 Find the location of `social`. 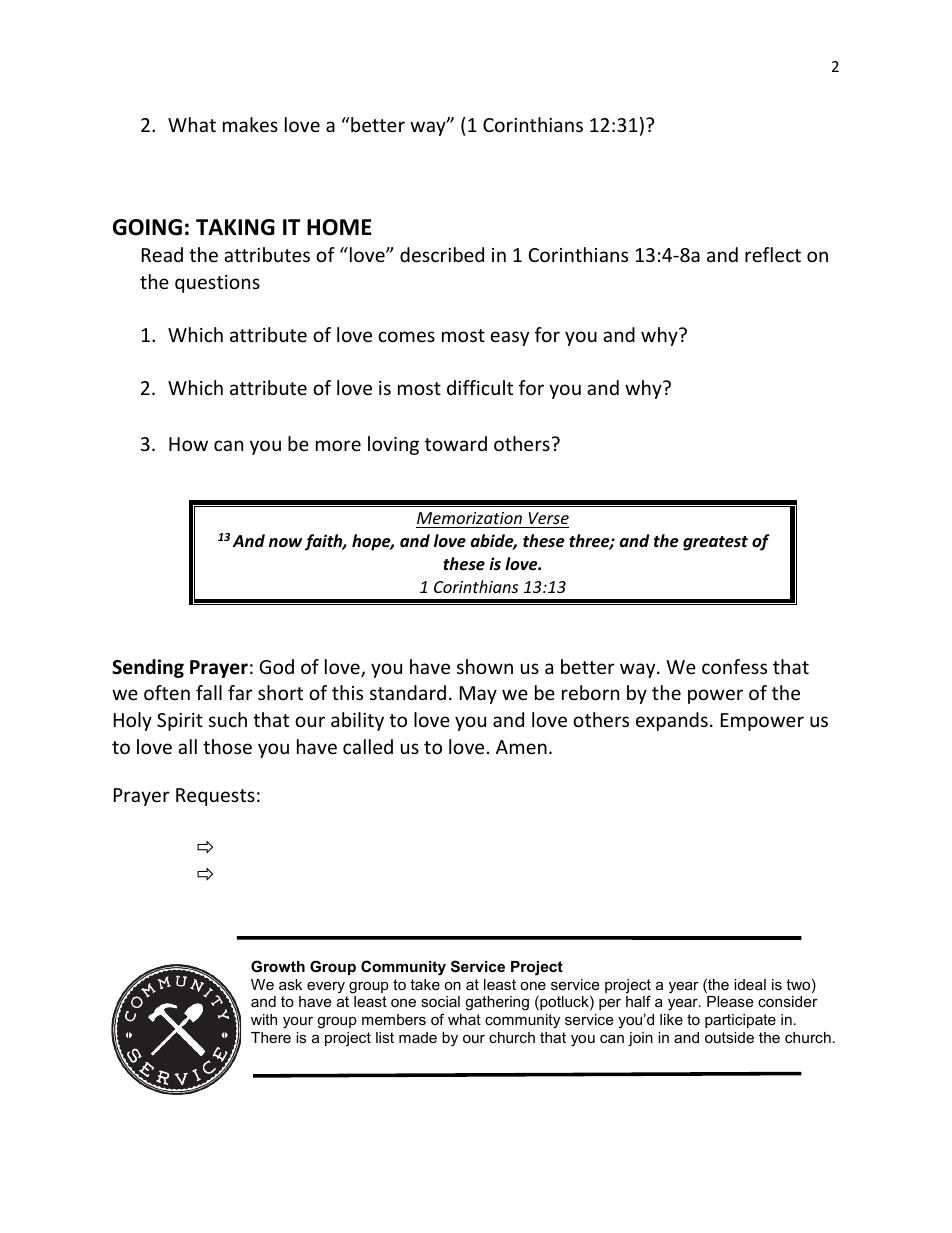

social is located at coordinates (440, 1001).
